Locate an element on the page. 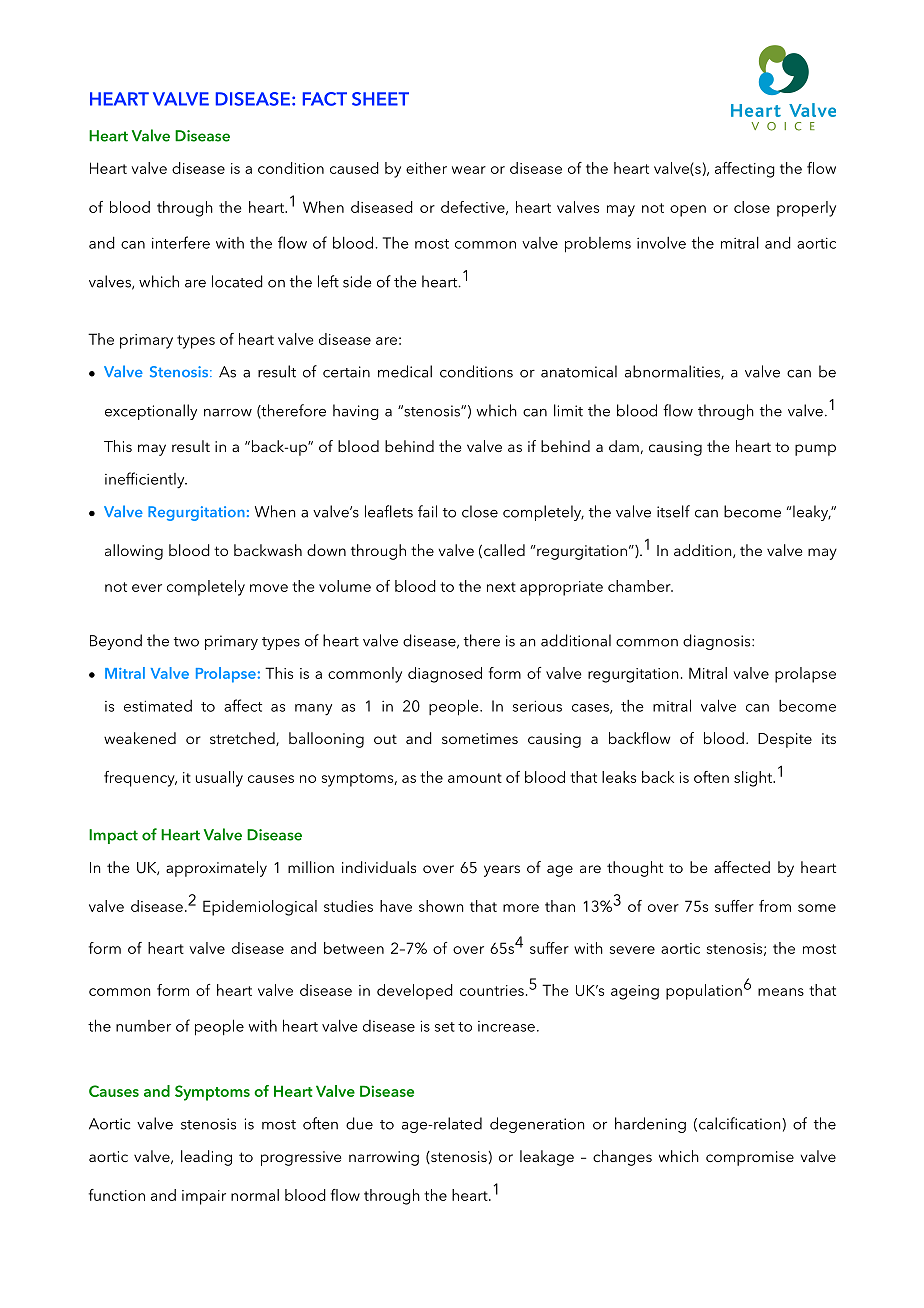 The height and width of the document is (1308, 924). itself is located at coordinates (673, 511).
